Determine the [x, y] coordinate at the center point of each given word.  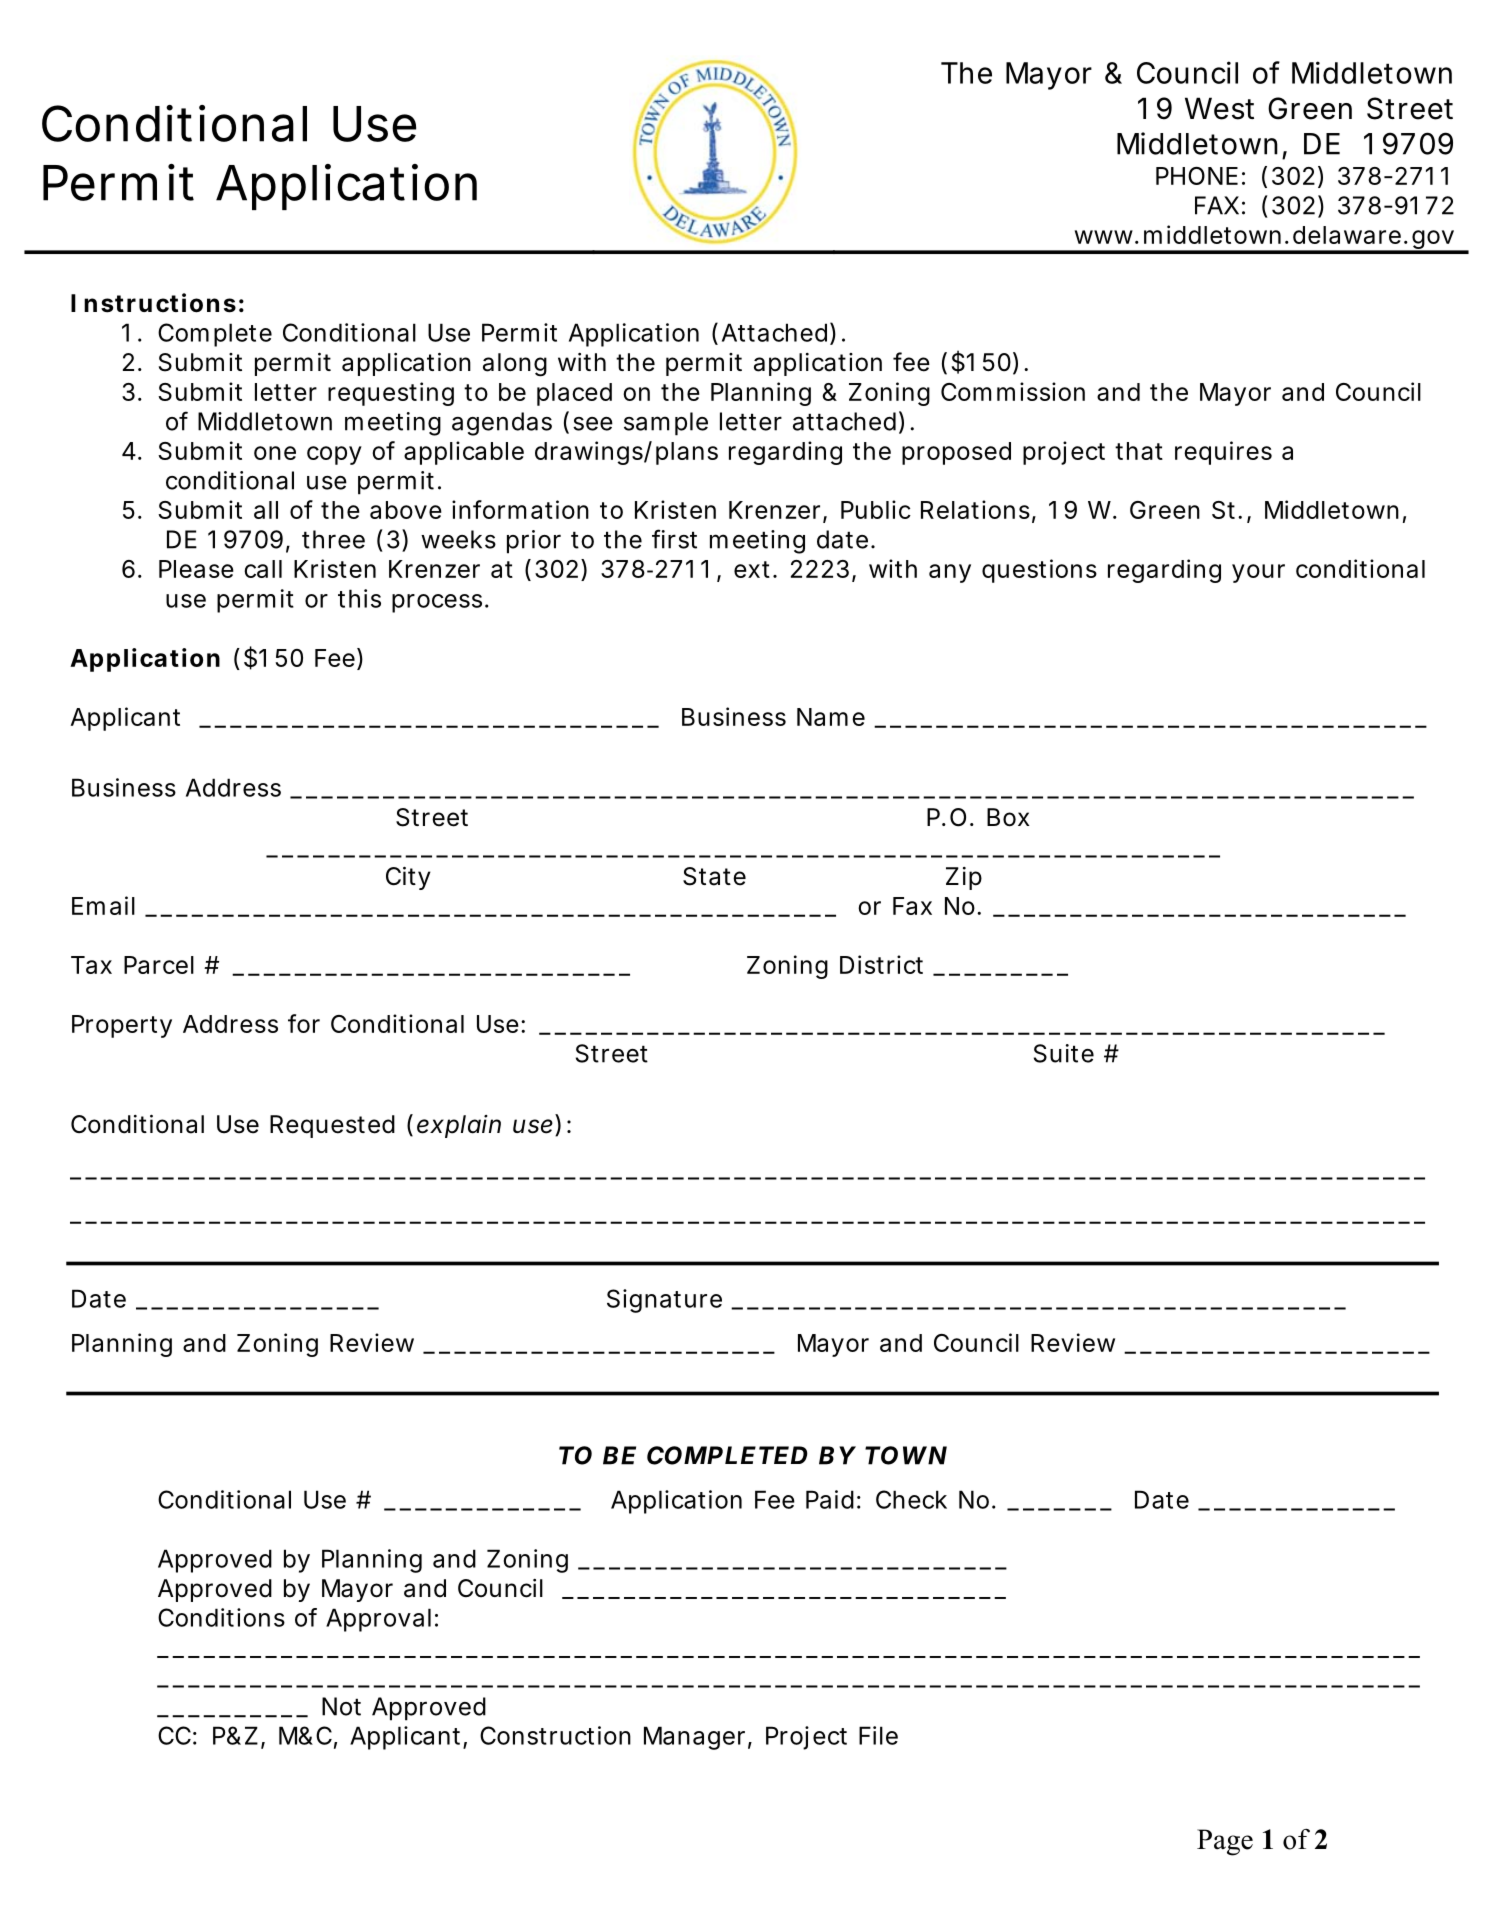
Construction [555, 1735]
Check [911, 1499]
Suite [1064, 1053]
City [408, 878]
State [714, 876]
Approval [378, 1620]
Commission [1013, 391]
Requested [332, 1126]
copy [334, 455]
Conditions [221, 1617]
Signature [664, 1301]
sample [666, 424]
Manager [698, 1738]
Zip [964, 878]
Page [1225, 1842]
